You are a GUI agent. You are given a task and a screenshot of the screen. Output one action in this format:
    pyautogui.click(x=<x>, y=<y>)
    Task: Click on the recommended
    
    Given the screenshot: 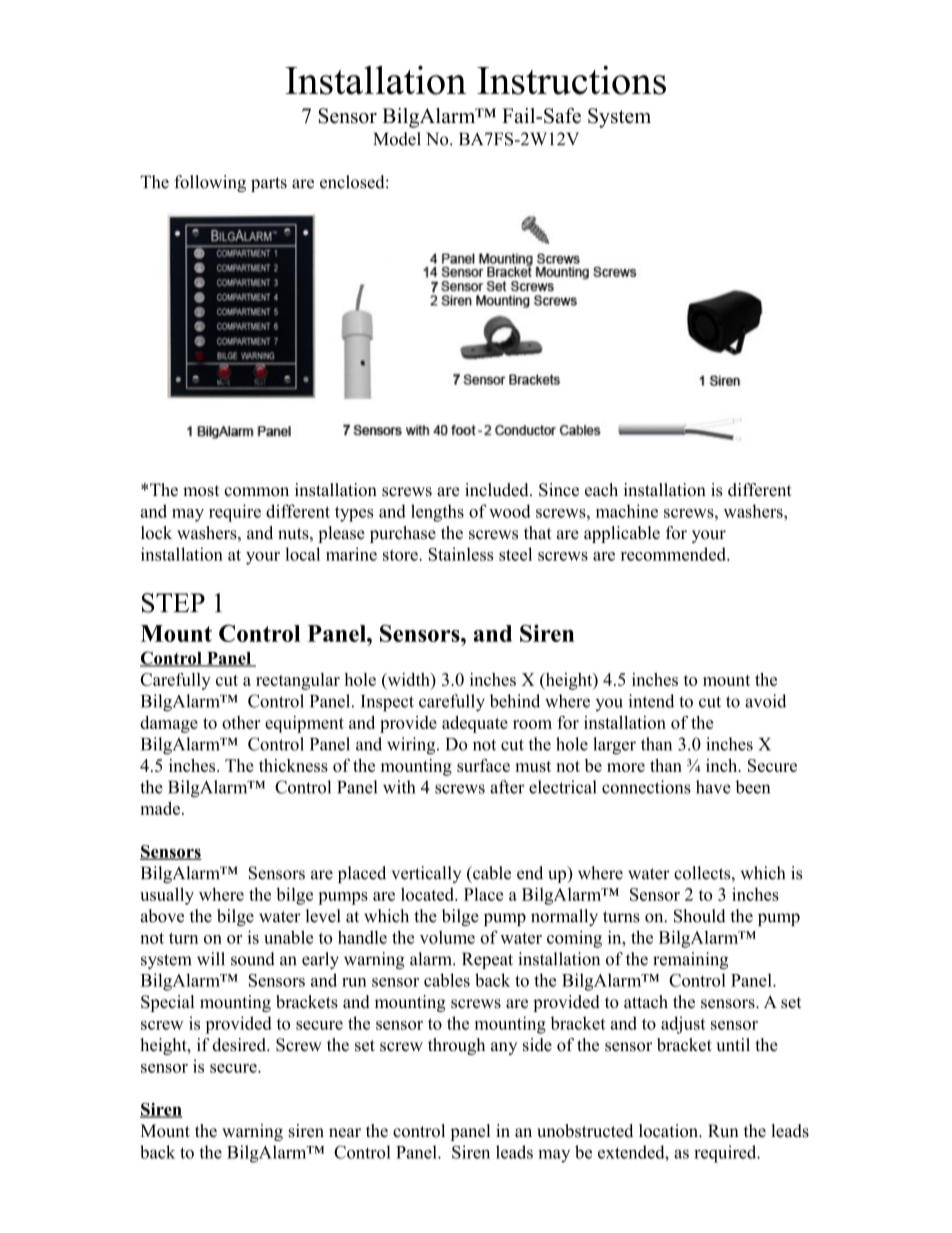 What is the action you would take?
    pyautogui.click(x=674, y=554)
